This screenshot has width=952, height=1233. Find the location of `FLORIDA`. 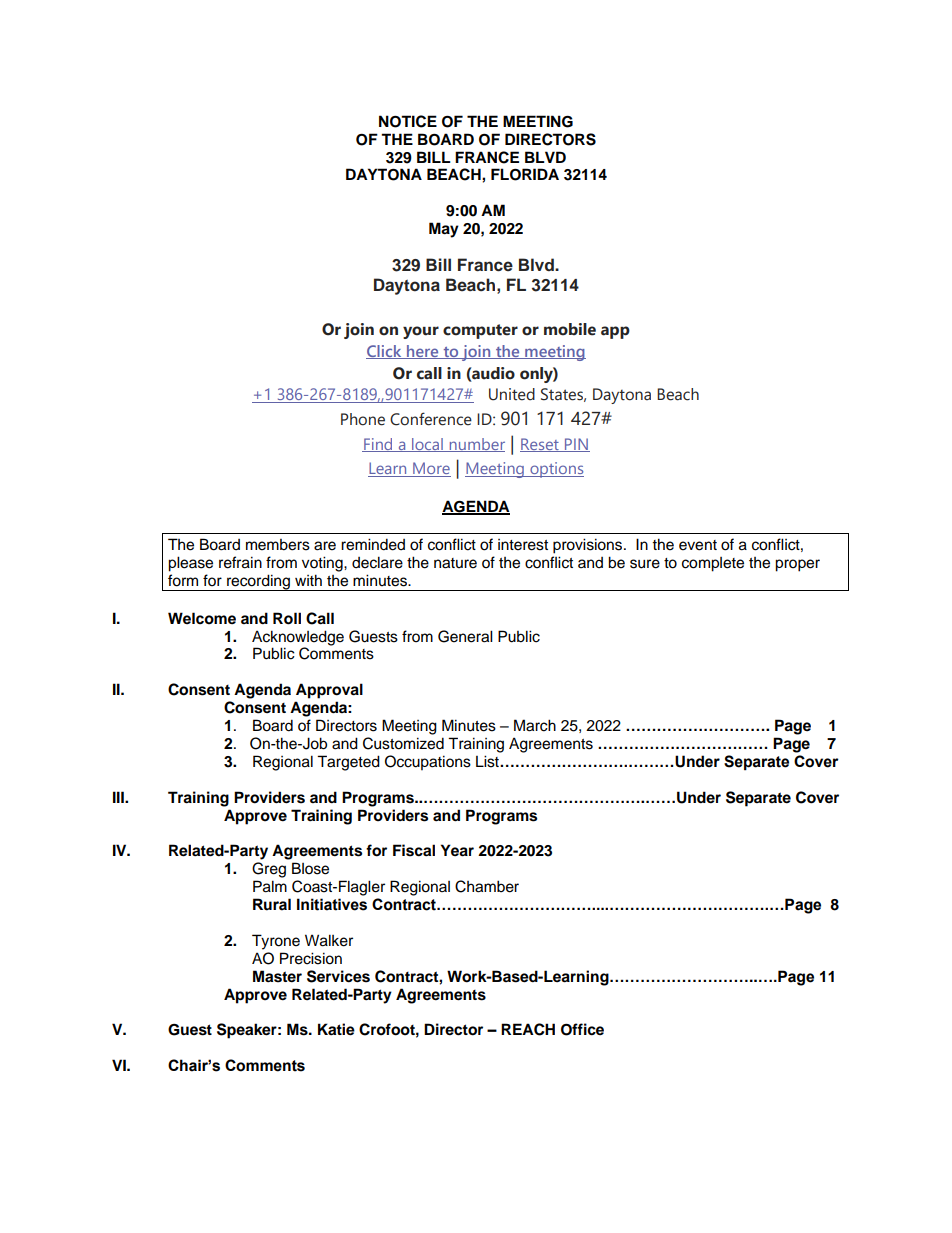

FLORIDA is located at coordinates (525, 174).
